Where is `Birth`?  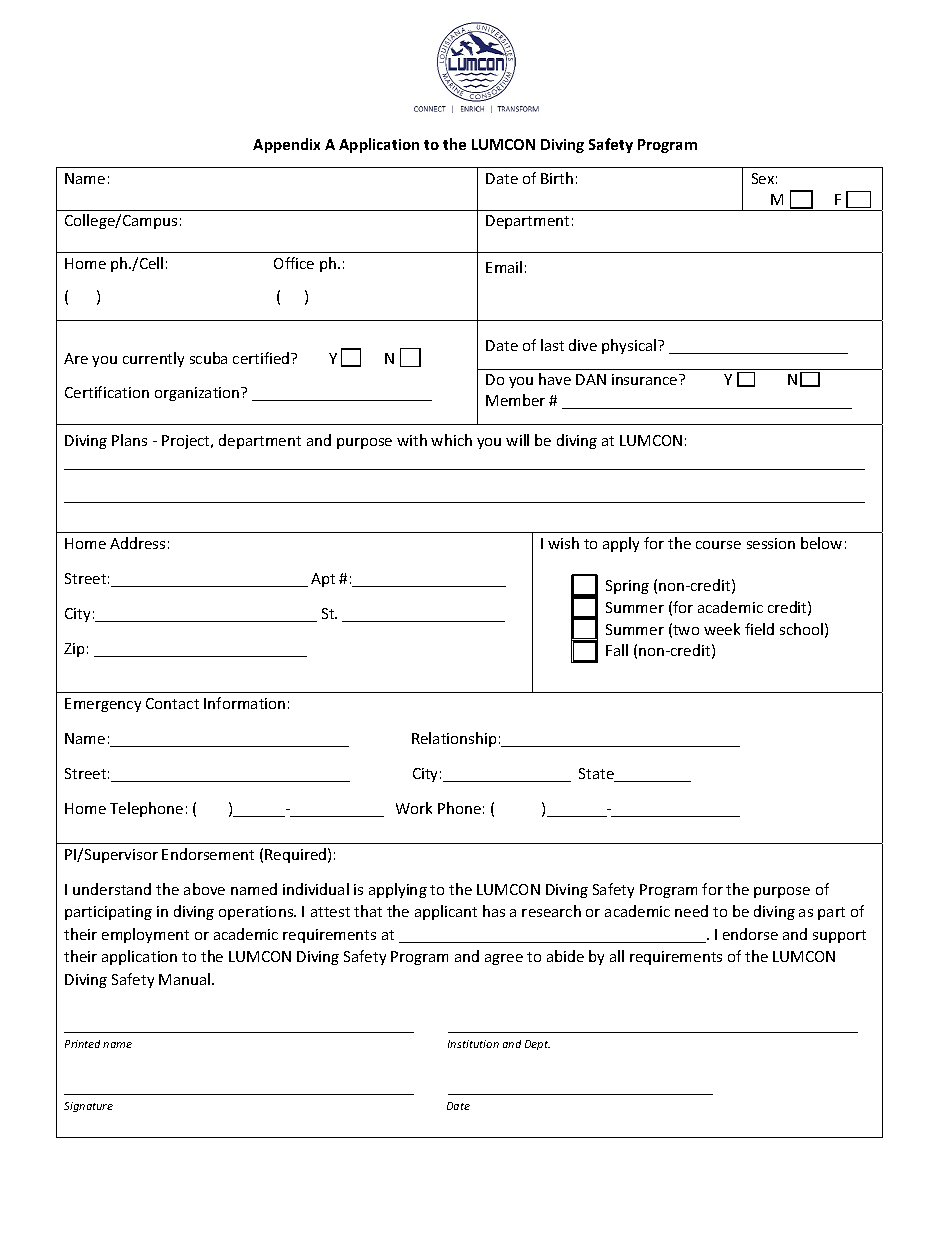 Birth is located at coordinates (557, 178).
